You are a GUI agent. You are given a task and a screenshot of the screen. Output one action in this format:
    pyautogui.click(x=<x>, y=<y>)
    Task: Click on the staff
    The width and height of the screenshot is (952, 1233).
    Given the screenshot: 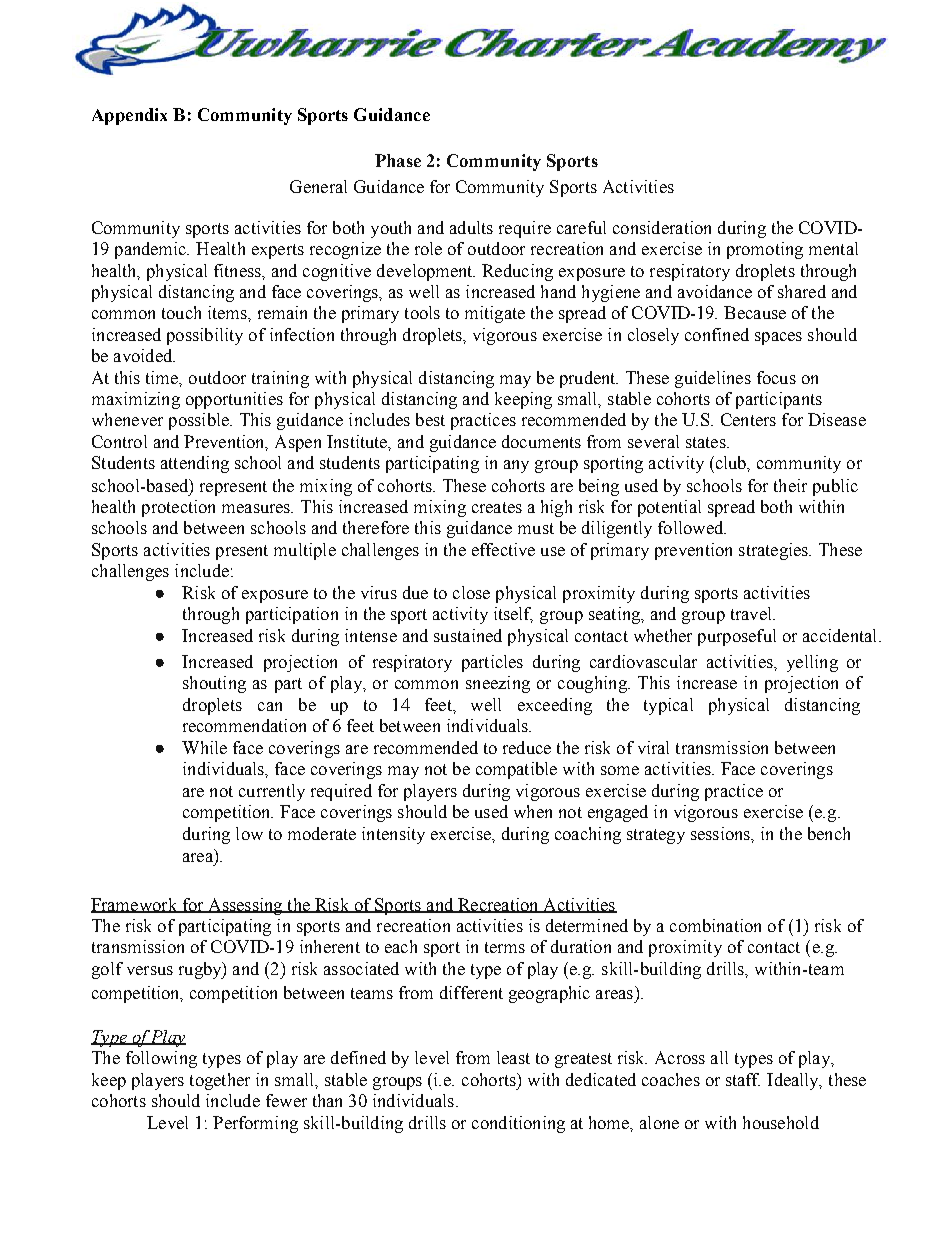 What is the action you would take?
    pyautogui.click(x=743, y=1079)
